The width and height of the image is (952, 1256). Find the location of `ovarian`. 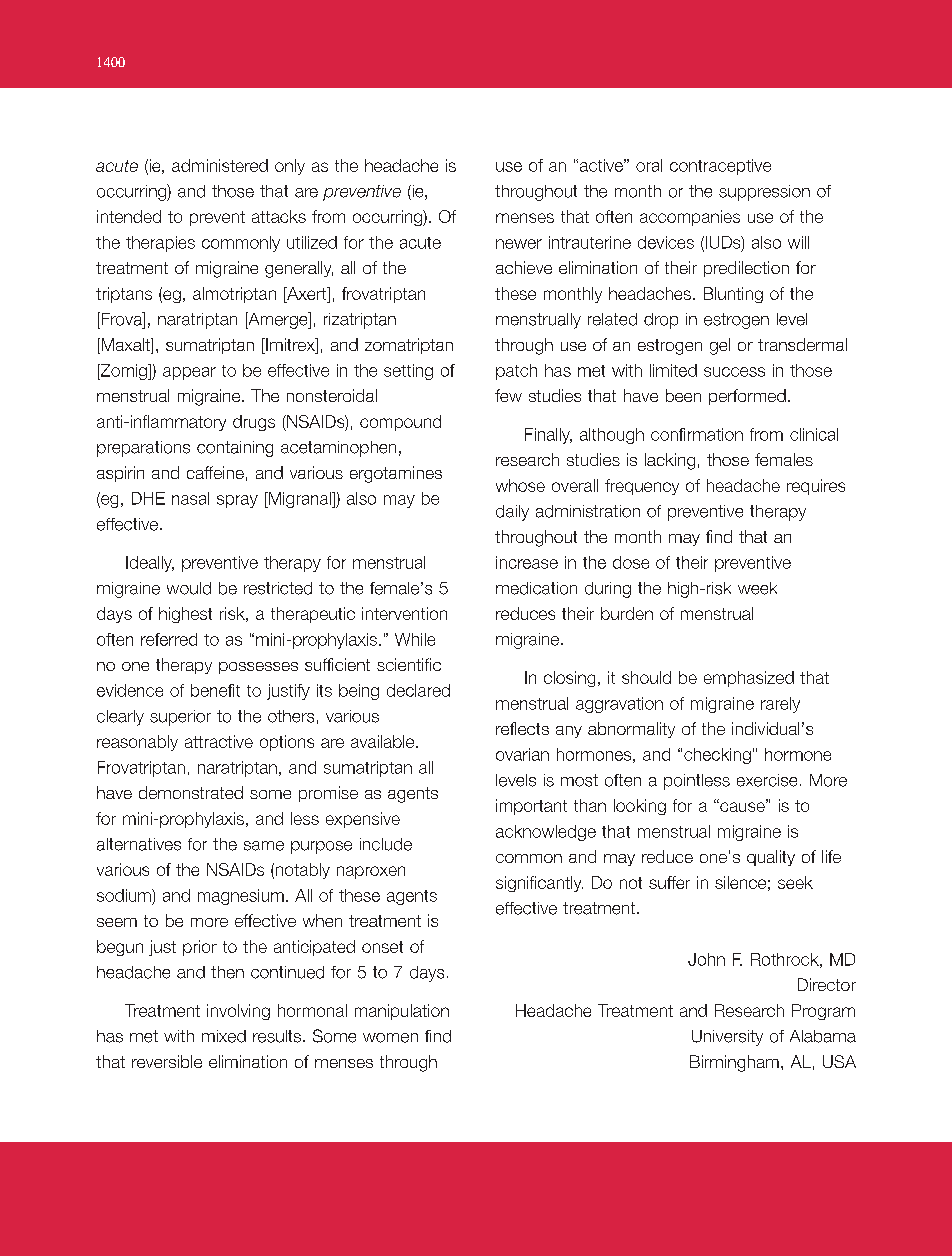

ovarian is located at coordinates (522, 754).
